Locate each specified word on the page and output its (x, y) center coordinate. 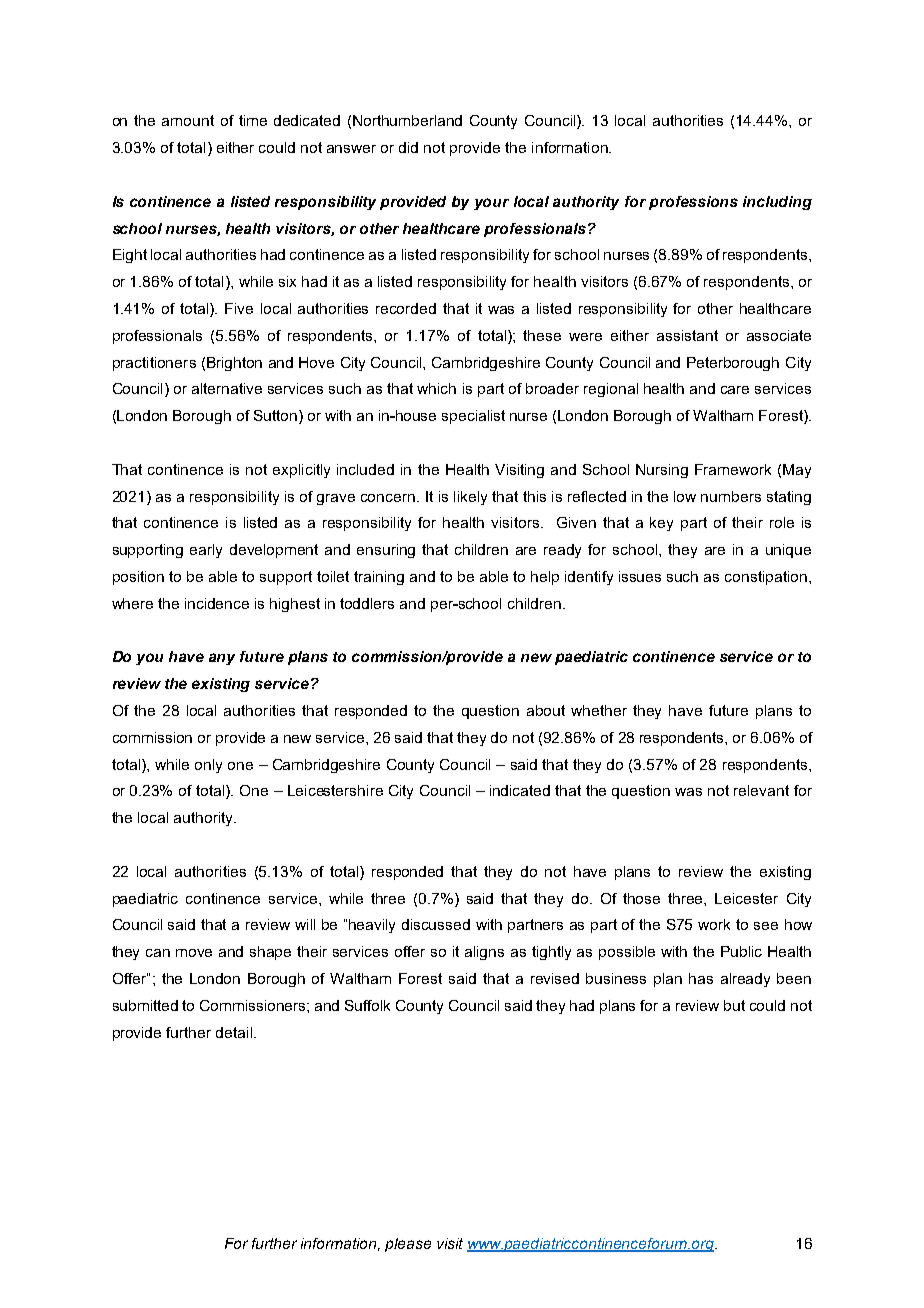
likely (470, 498)
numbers (731, 496)
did (408, 147)
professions (693, 203)
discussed (436, 924)
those (641, 898)
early (206, 551)
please (408, 1245)
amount (188, 120)
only (208, 766)
